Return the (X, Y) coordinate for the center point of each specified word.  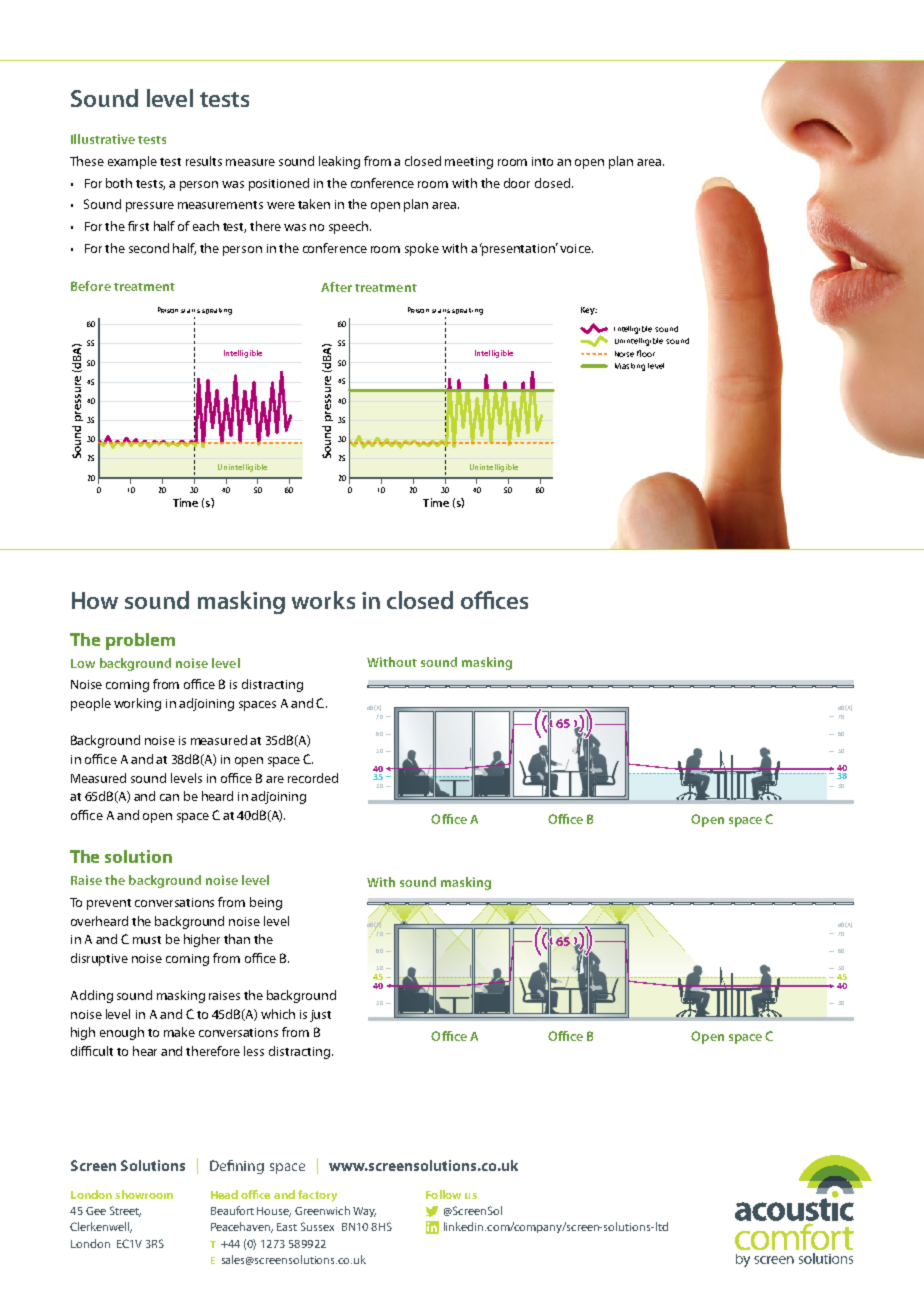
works (323, 600)
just (320, 1016)
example (132, 162)
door (517, 183)
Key (589, 311)
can (169, 797)
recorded (313, 778)
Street (125, 1211)
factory (317, 1196)
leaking (339, 162)
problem (140, 641)
